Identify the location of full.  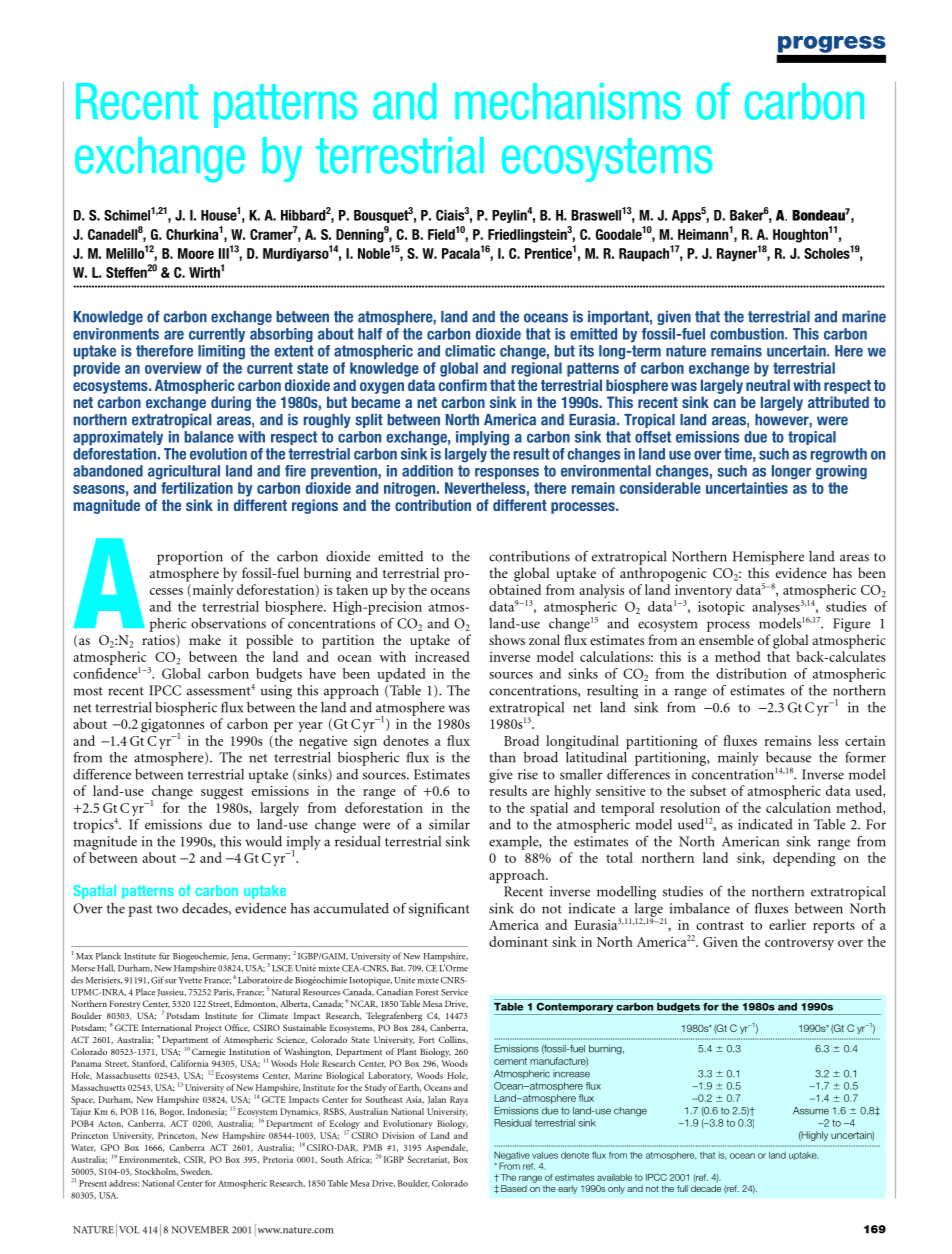
(682, 1188).
